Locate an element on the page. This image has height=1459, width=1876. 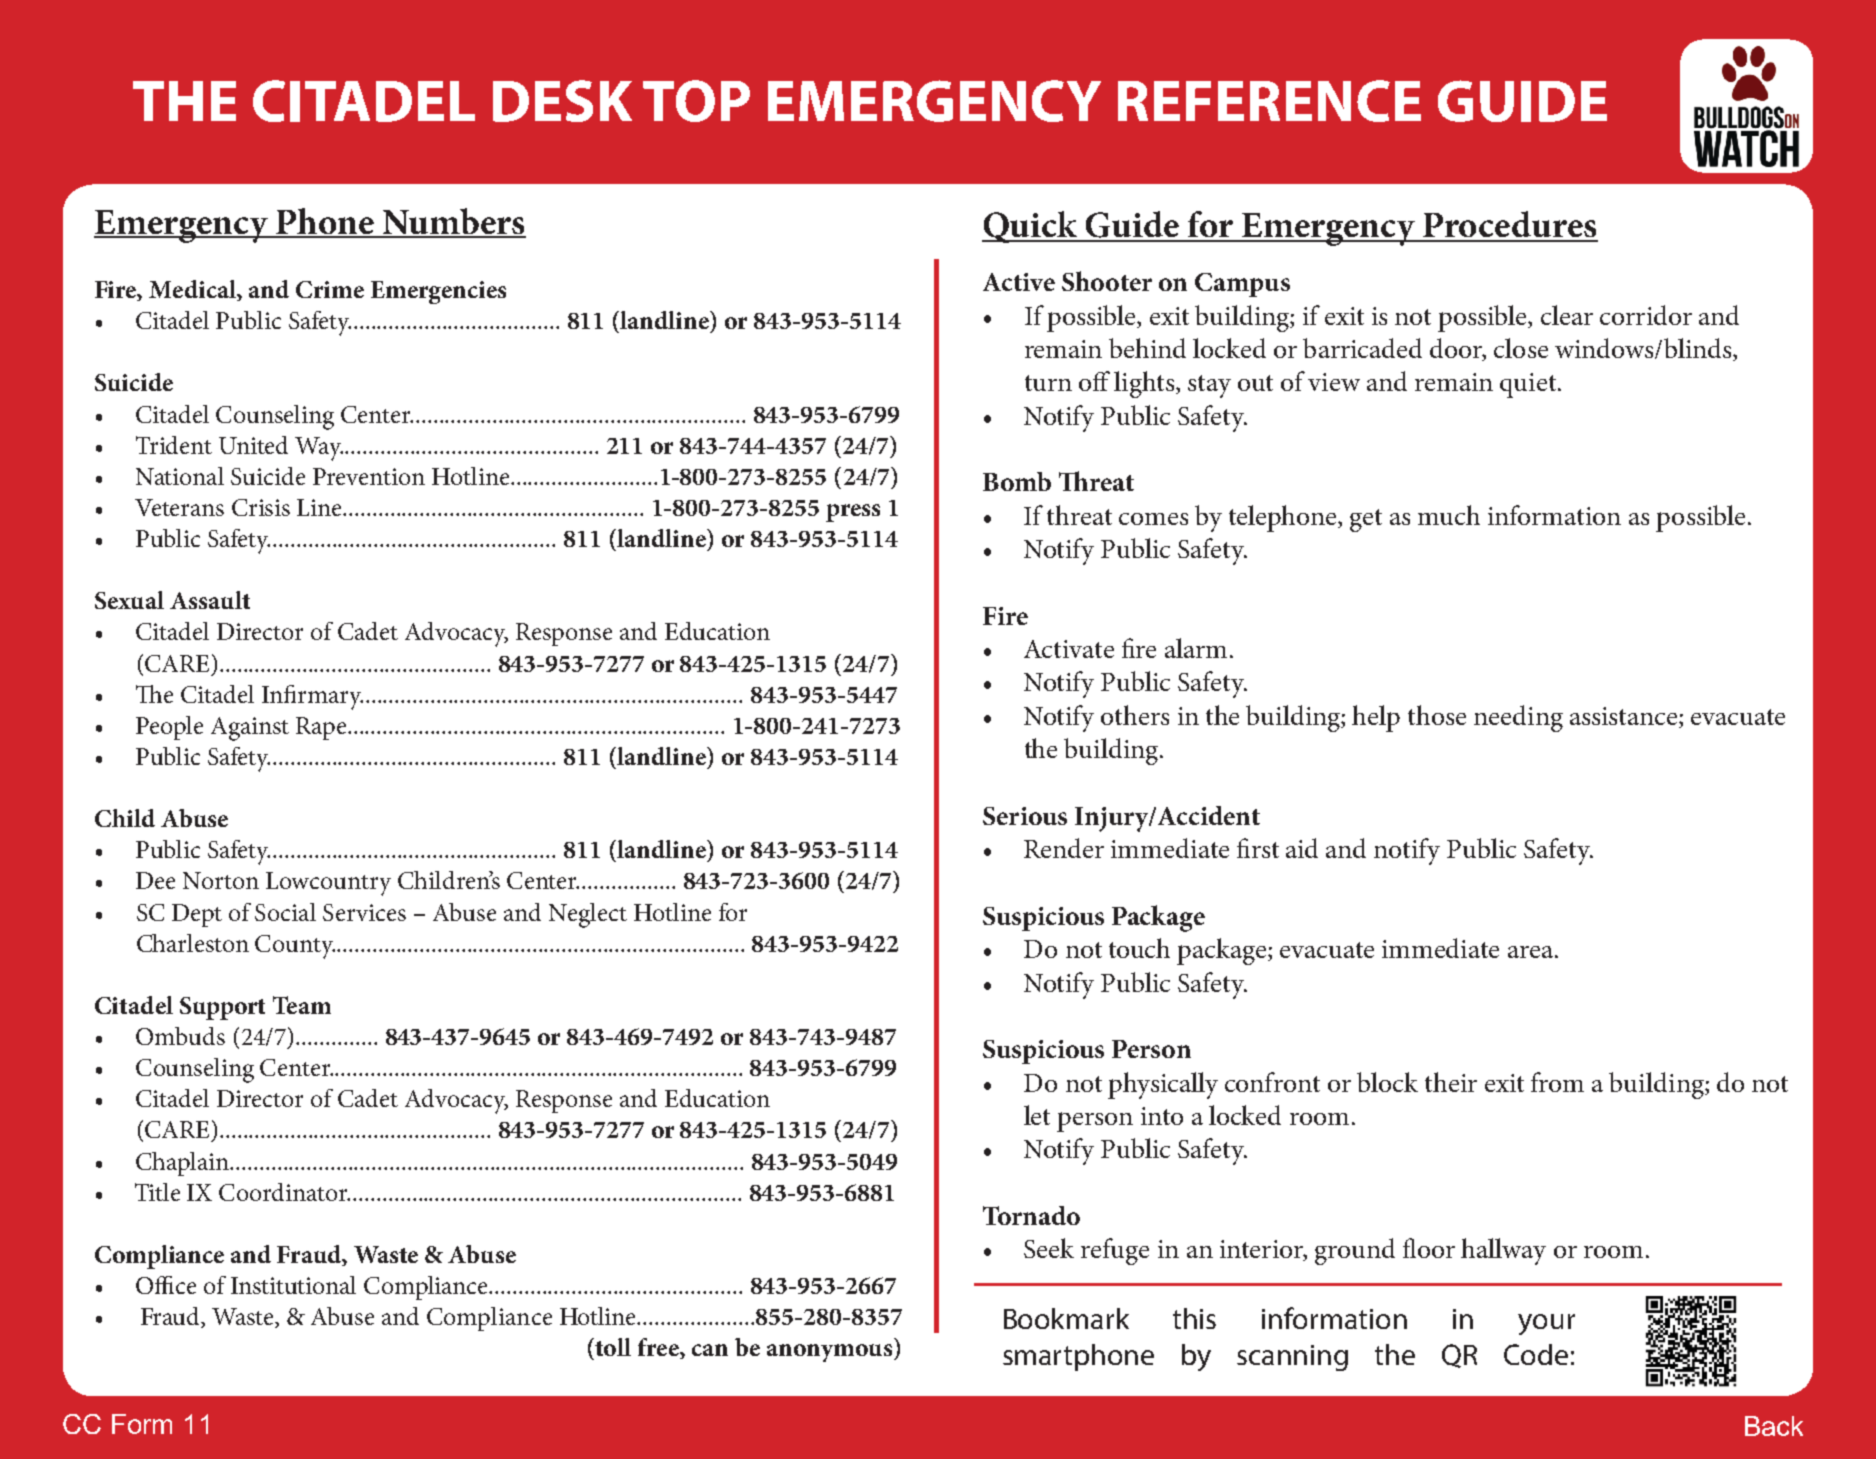
Institutional is located at coordinates (293, 1285).
